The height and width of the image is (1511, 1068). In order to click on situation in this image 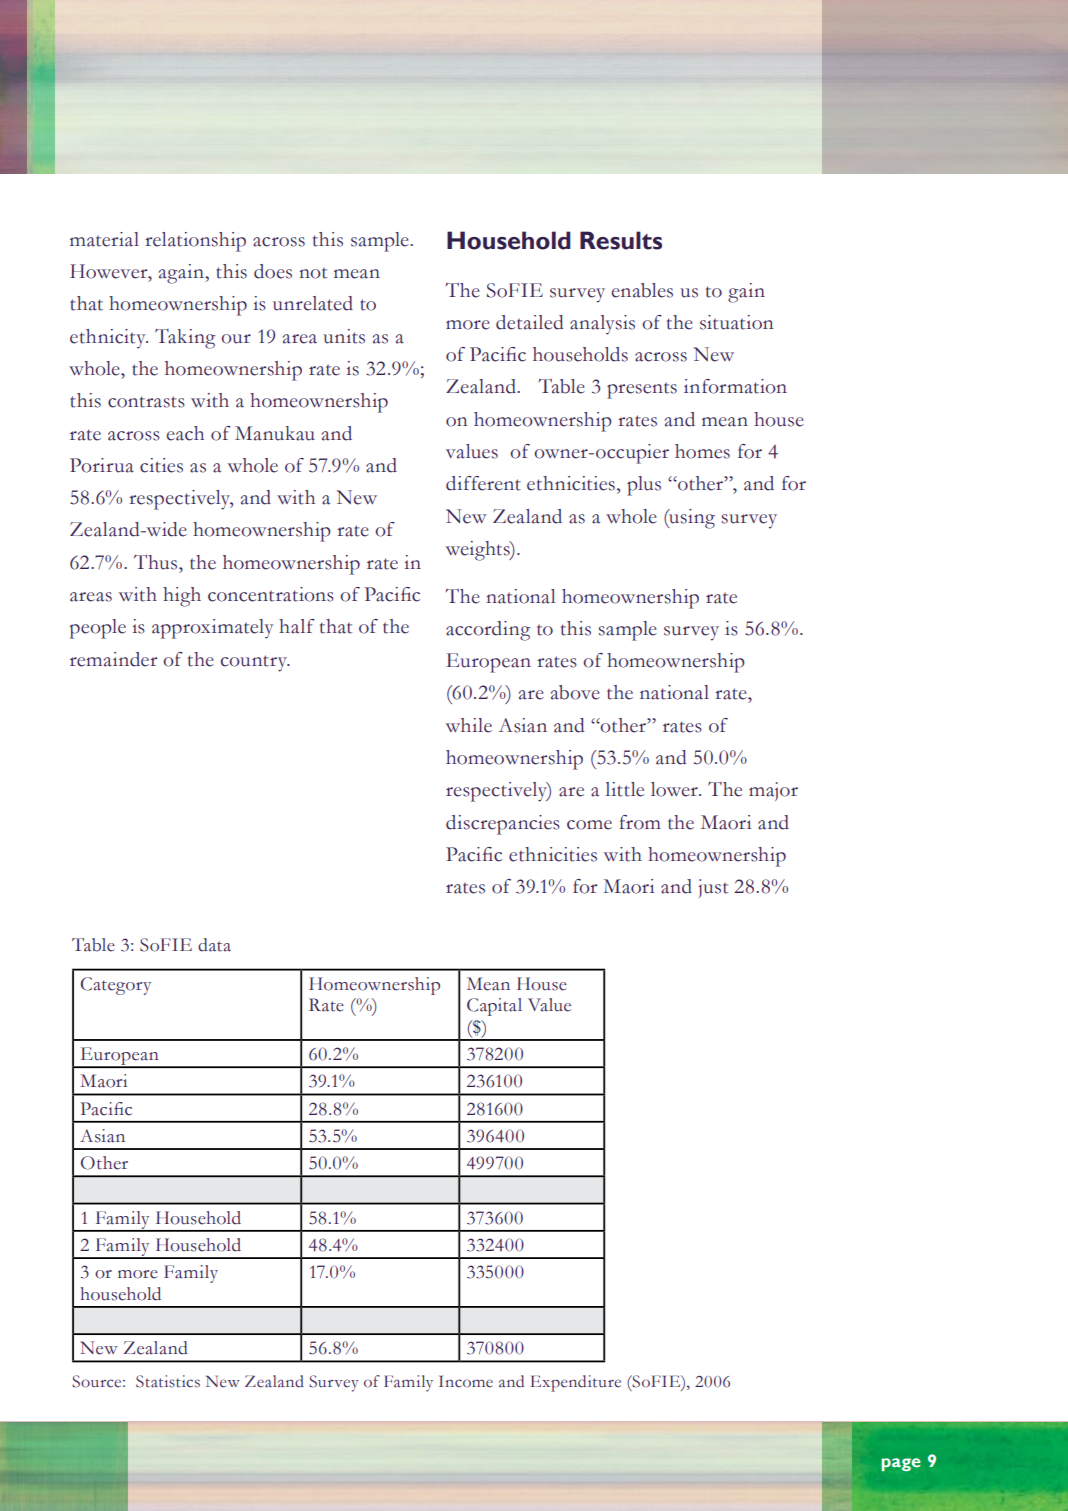, I will do `click(736, 322)`.
